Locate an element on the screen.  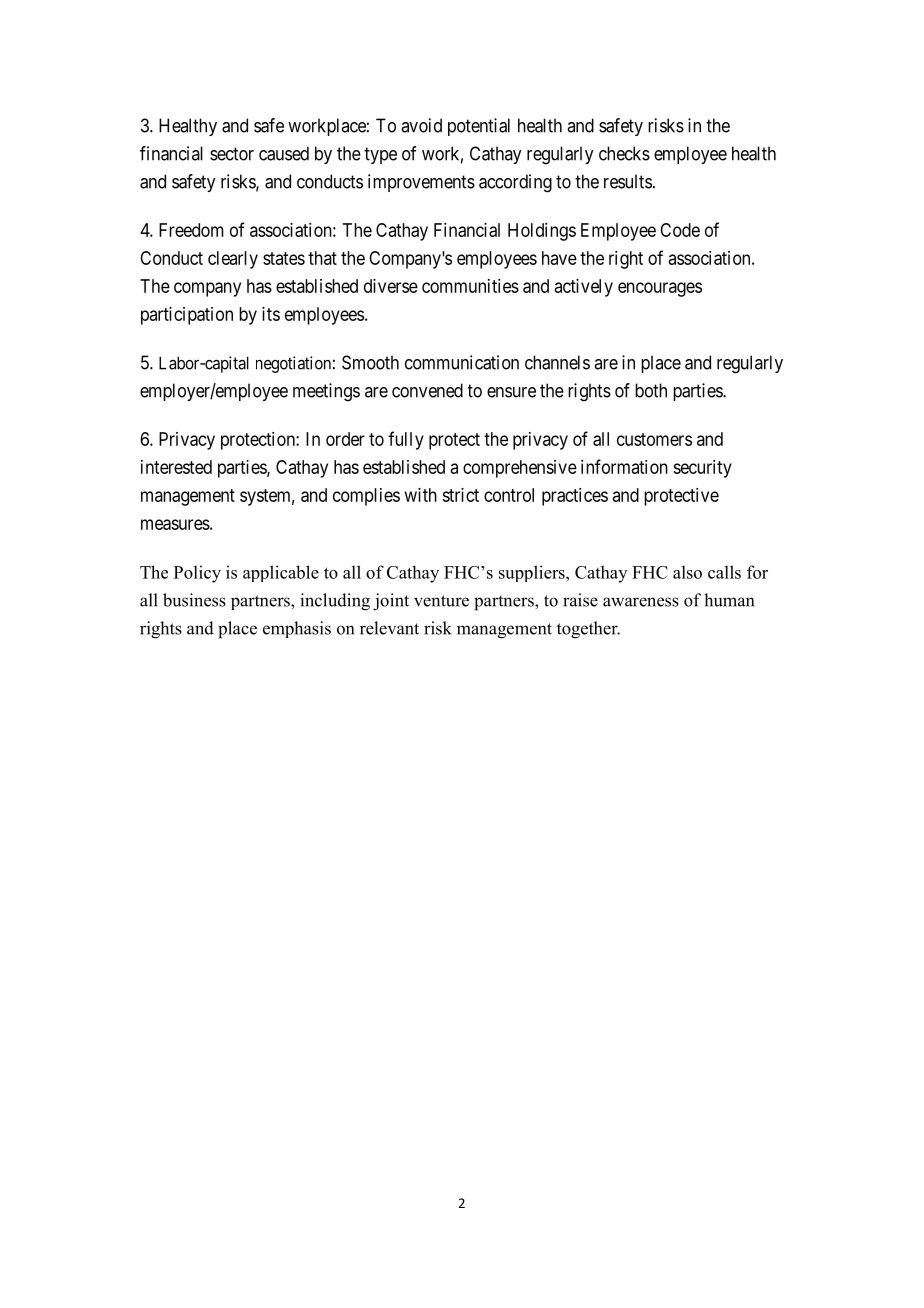
potential is located at coordinates (479, 127).
